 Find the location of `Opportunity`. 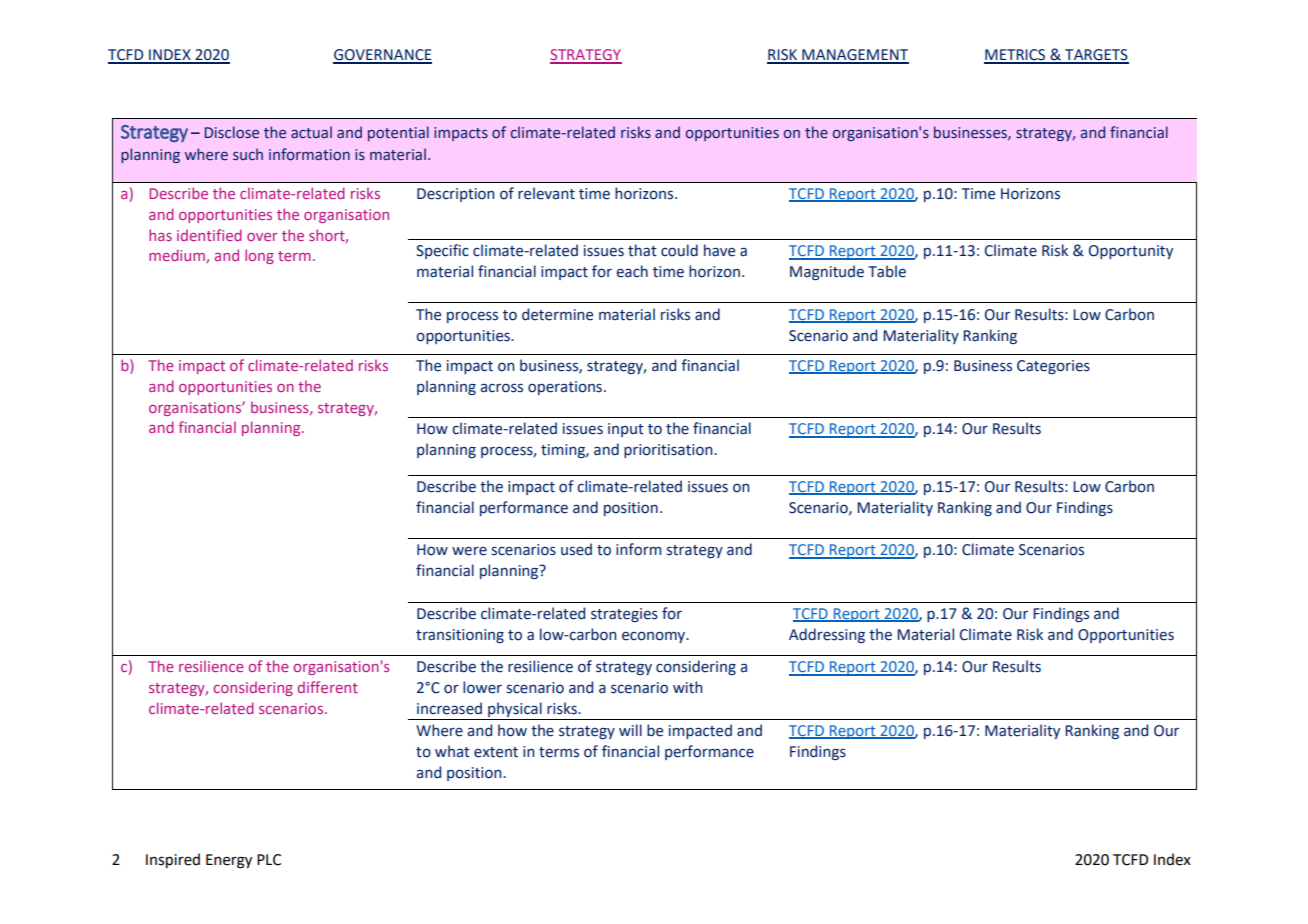

Opportunity is located at coordinates (1131, 252).
